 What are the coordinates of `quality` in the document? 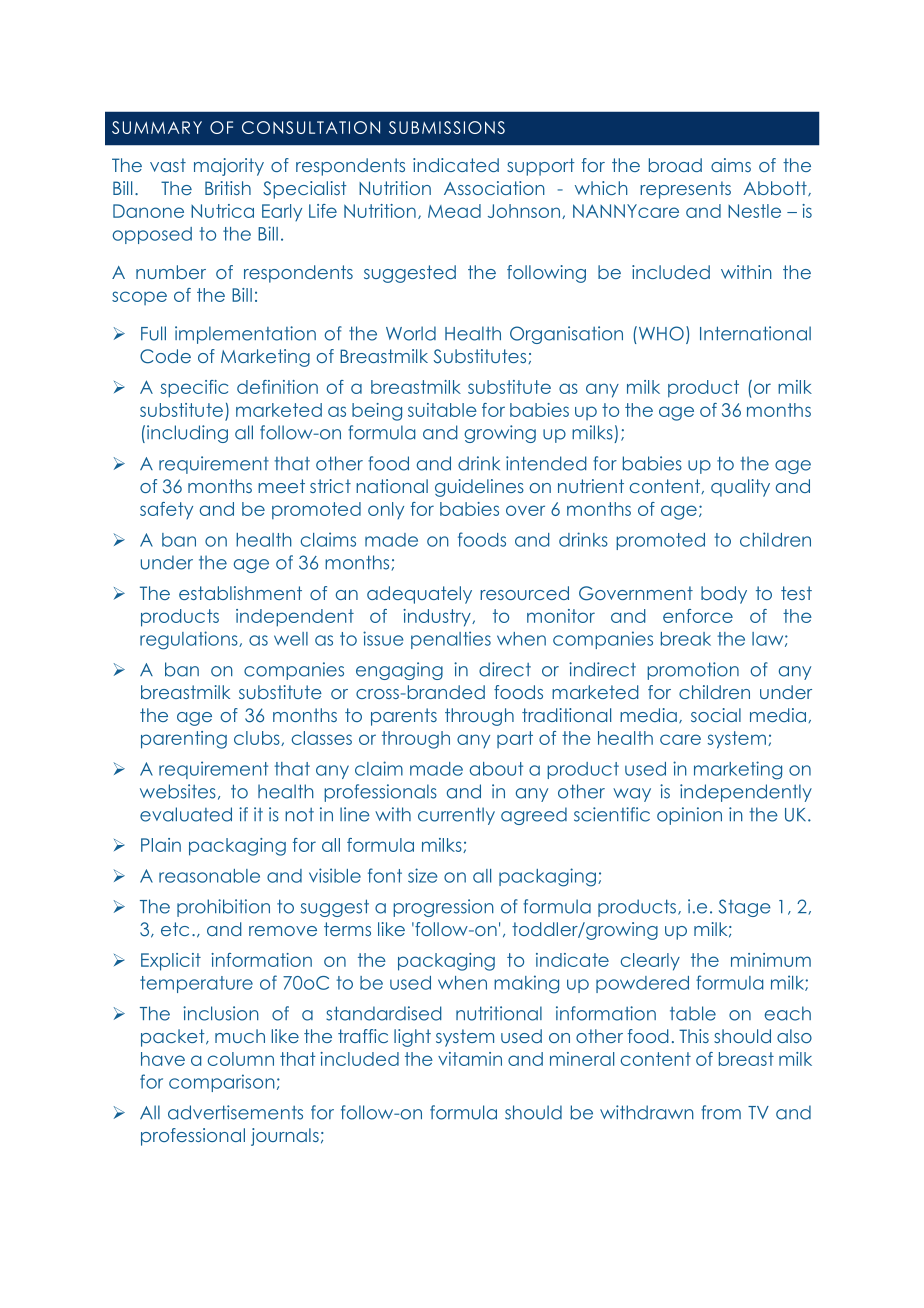 It's located at (740, 488).
